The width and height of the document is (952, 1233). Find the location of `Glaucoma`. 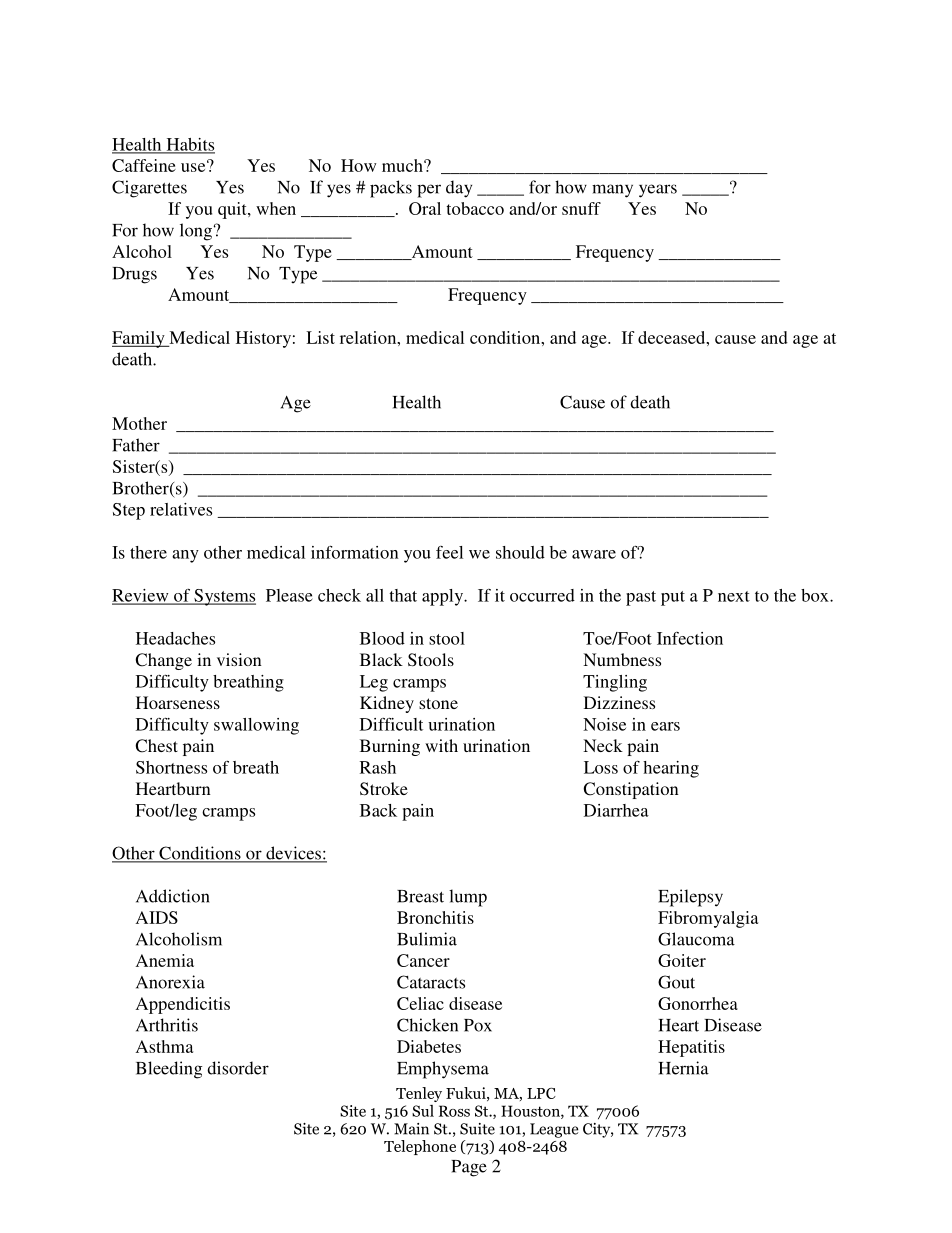

Glaucoma is located at coordinates (696, 939).
